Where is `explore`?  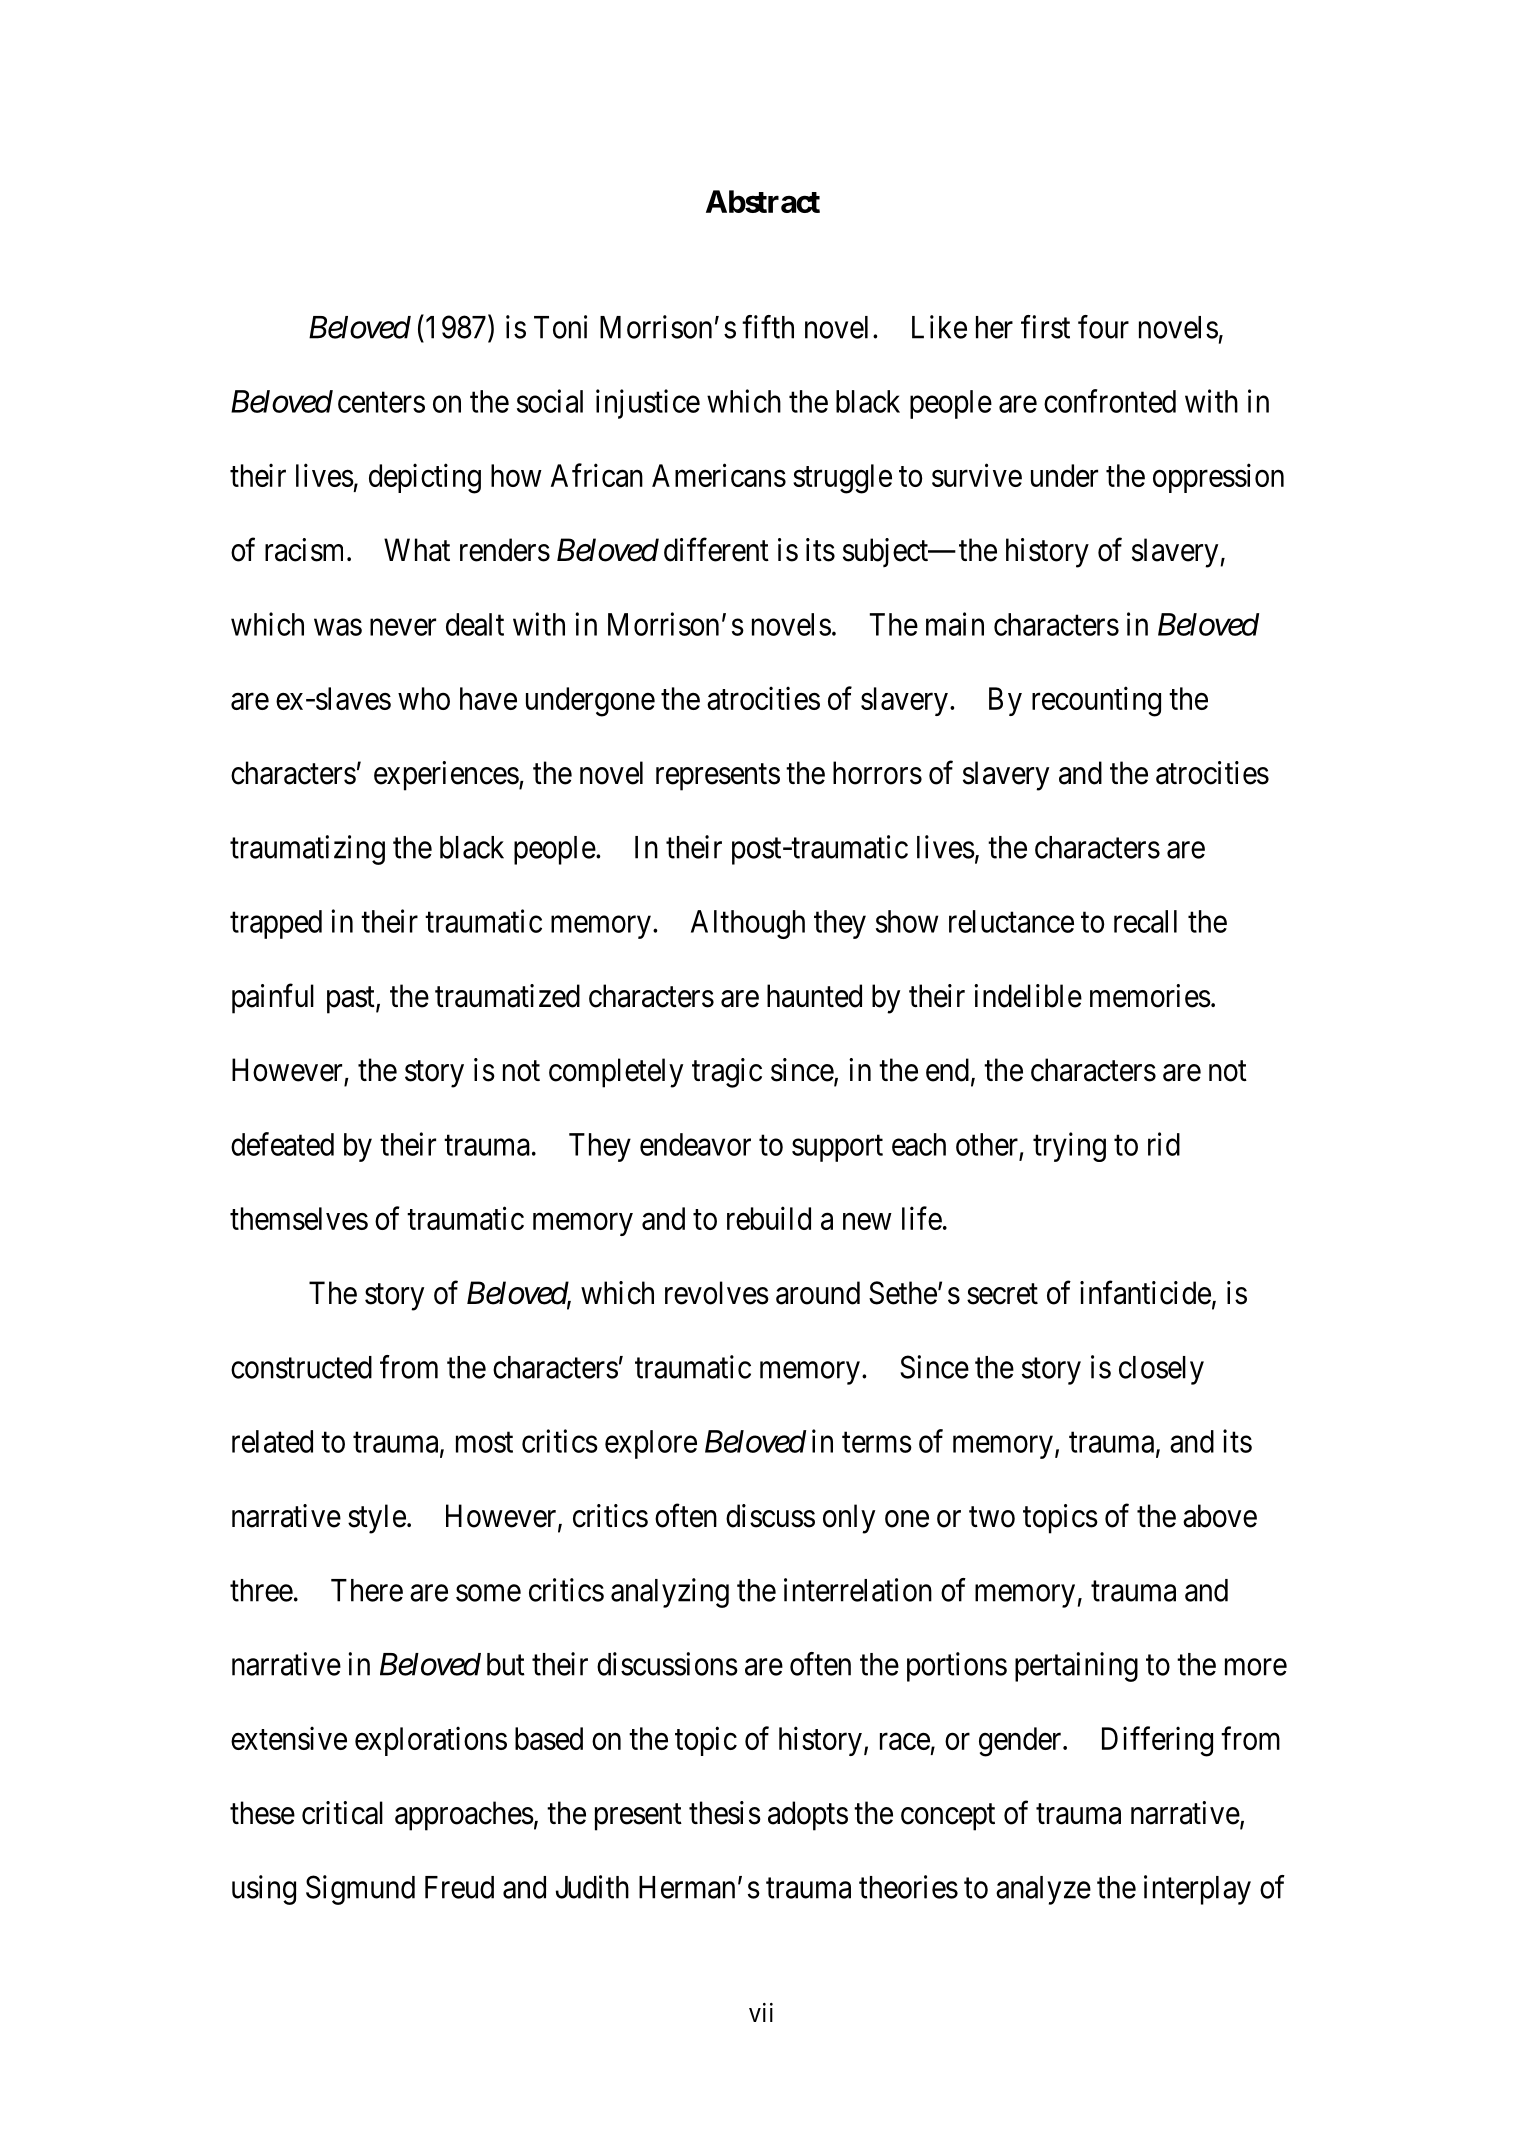 explore is located at coordinates (651, 1444).
